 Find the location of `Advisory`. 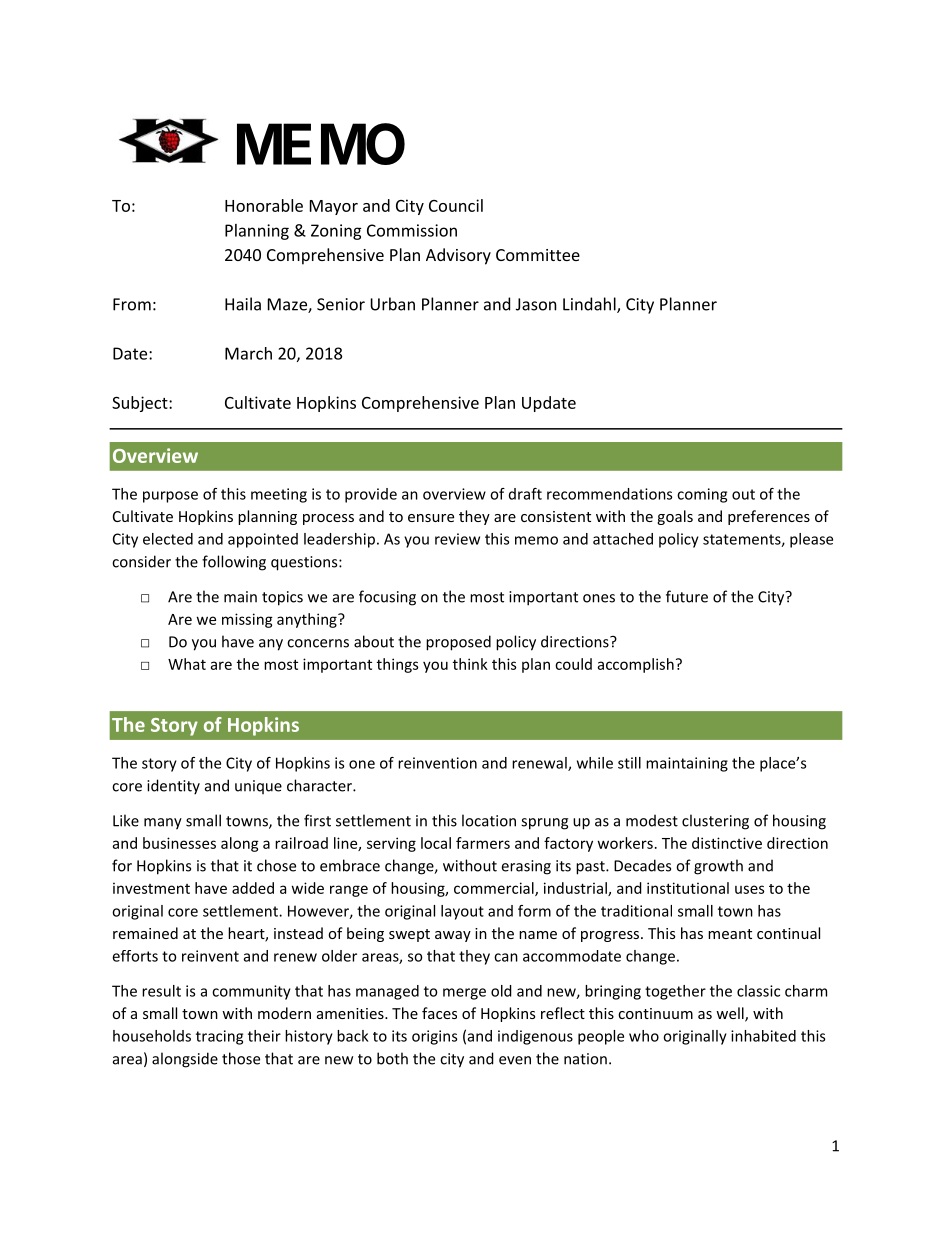

Advisory is located at coordinates (458, 256).
